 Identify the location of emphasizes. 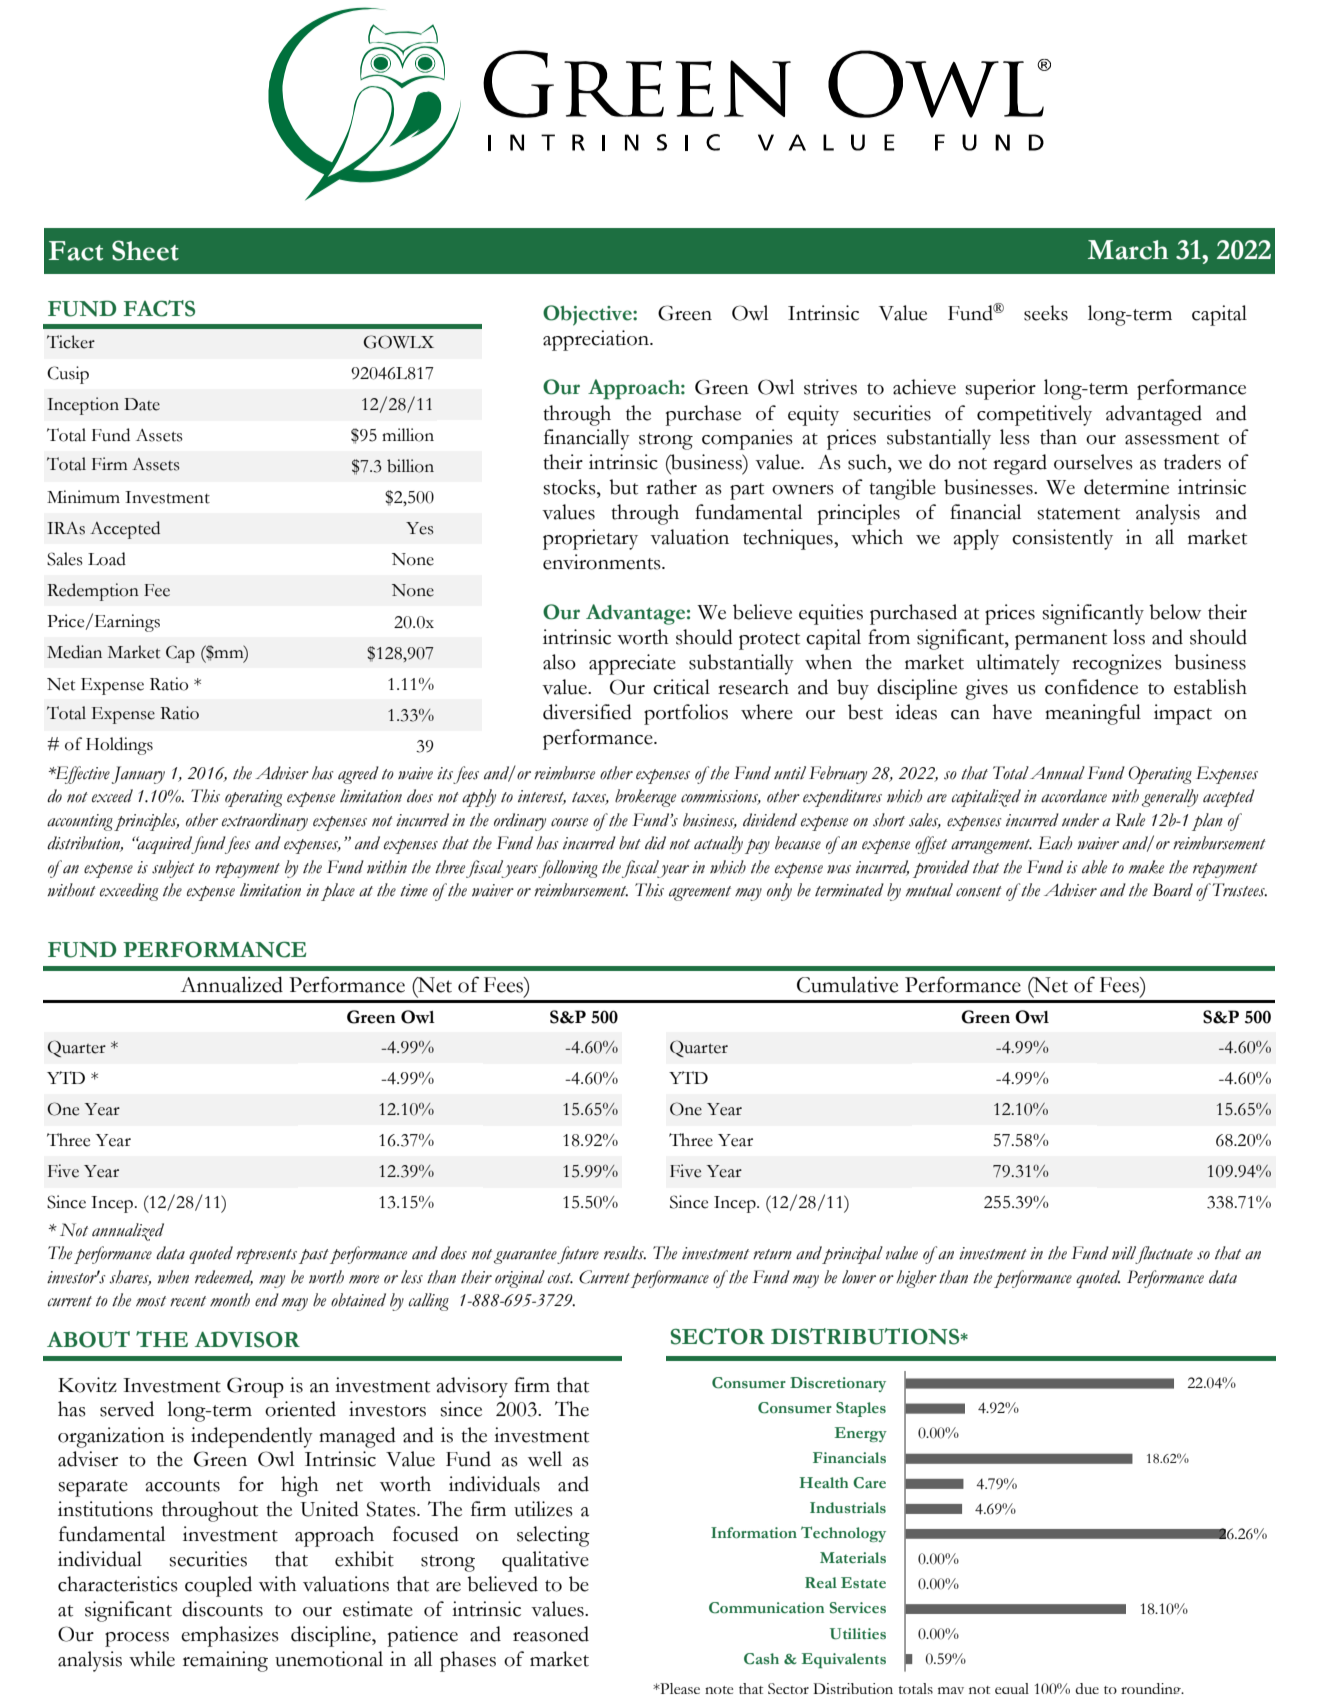
(230, 1636).
